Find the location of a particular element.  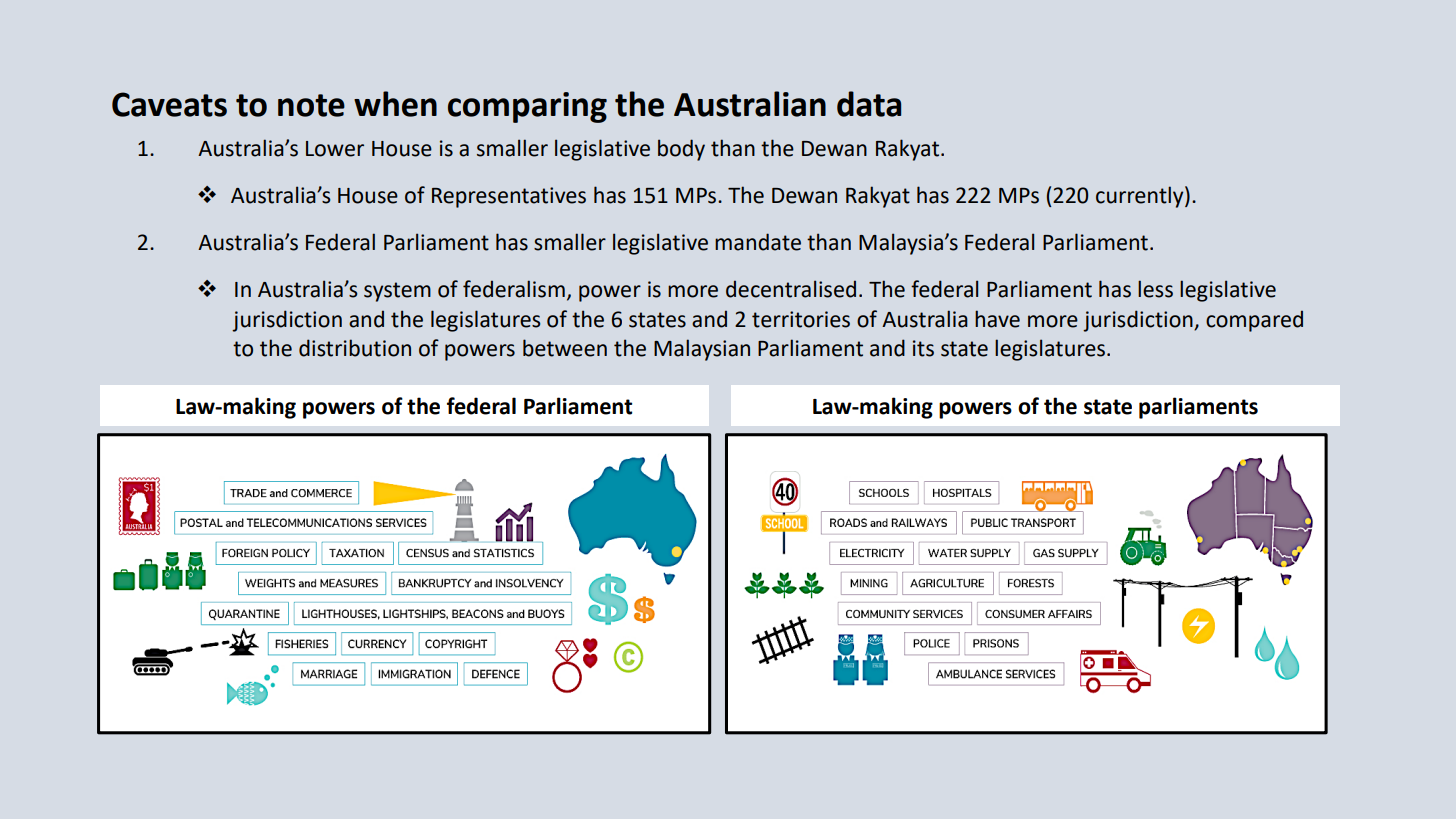

decentralised is located at coordinates (791, 289).
